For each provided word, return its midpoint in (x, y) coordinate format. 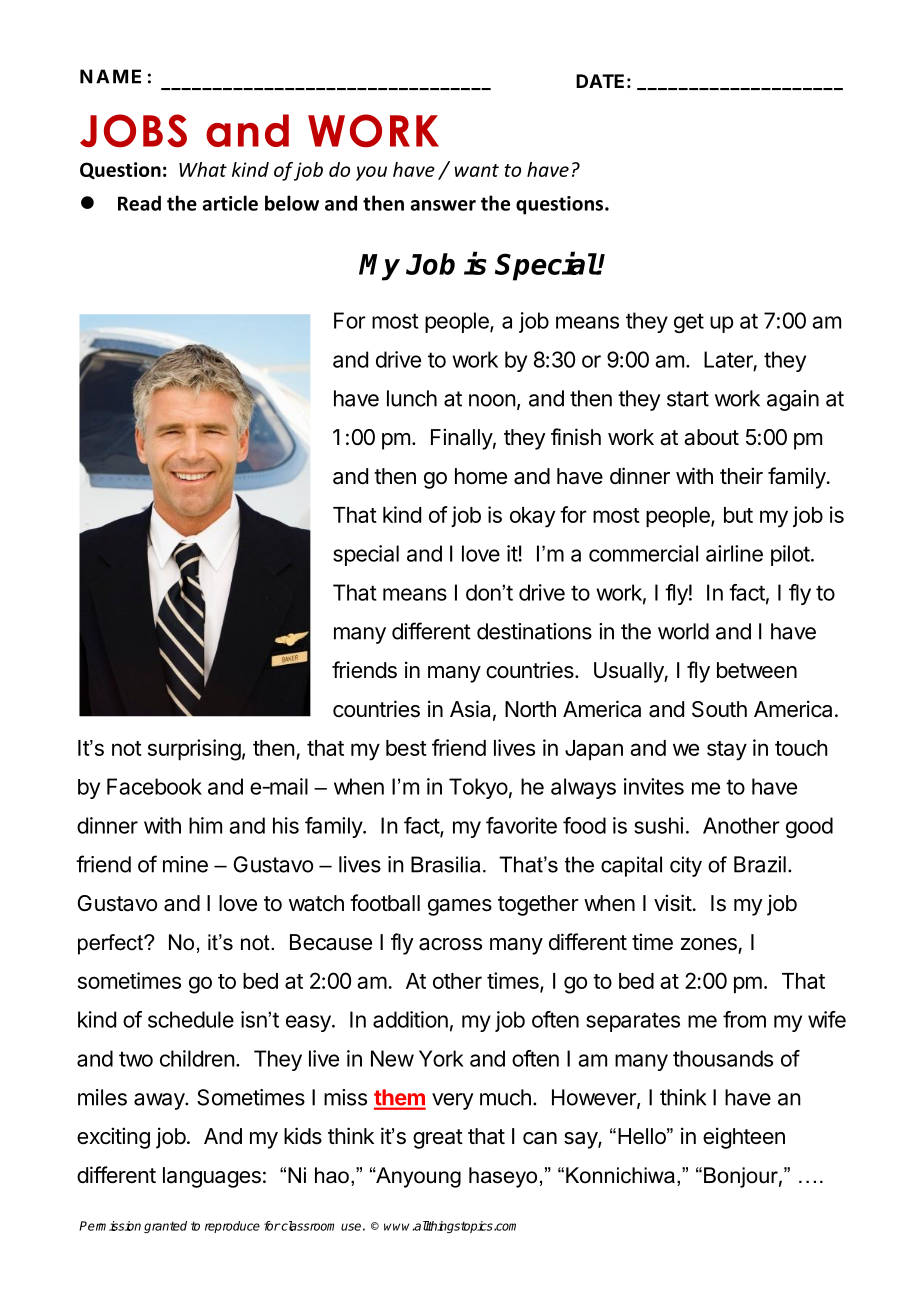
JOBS (133, 131)
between (757, 670)
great (438, 1139)
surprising (194, 750)
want (477, 170)
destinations (534, 631)
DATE (600, 81)
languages (212, 1177)
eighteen (744, 1138)
